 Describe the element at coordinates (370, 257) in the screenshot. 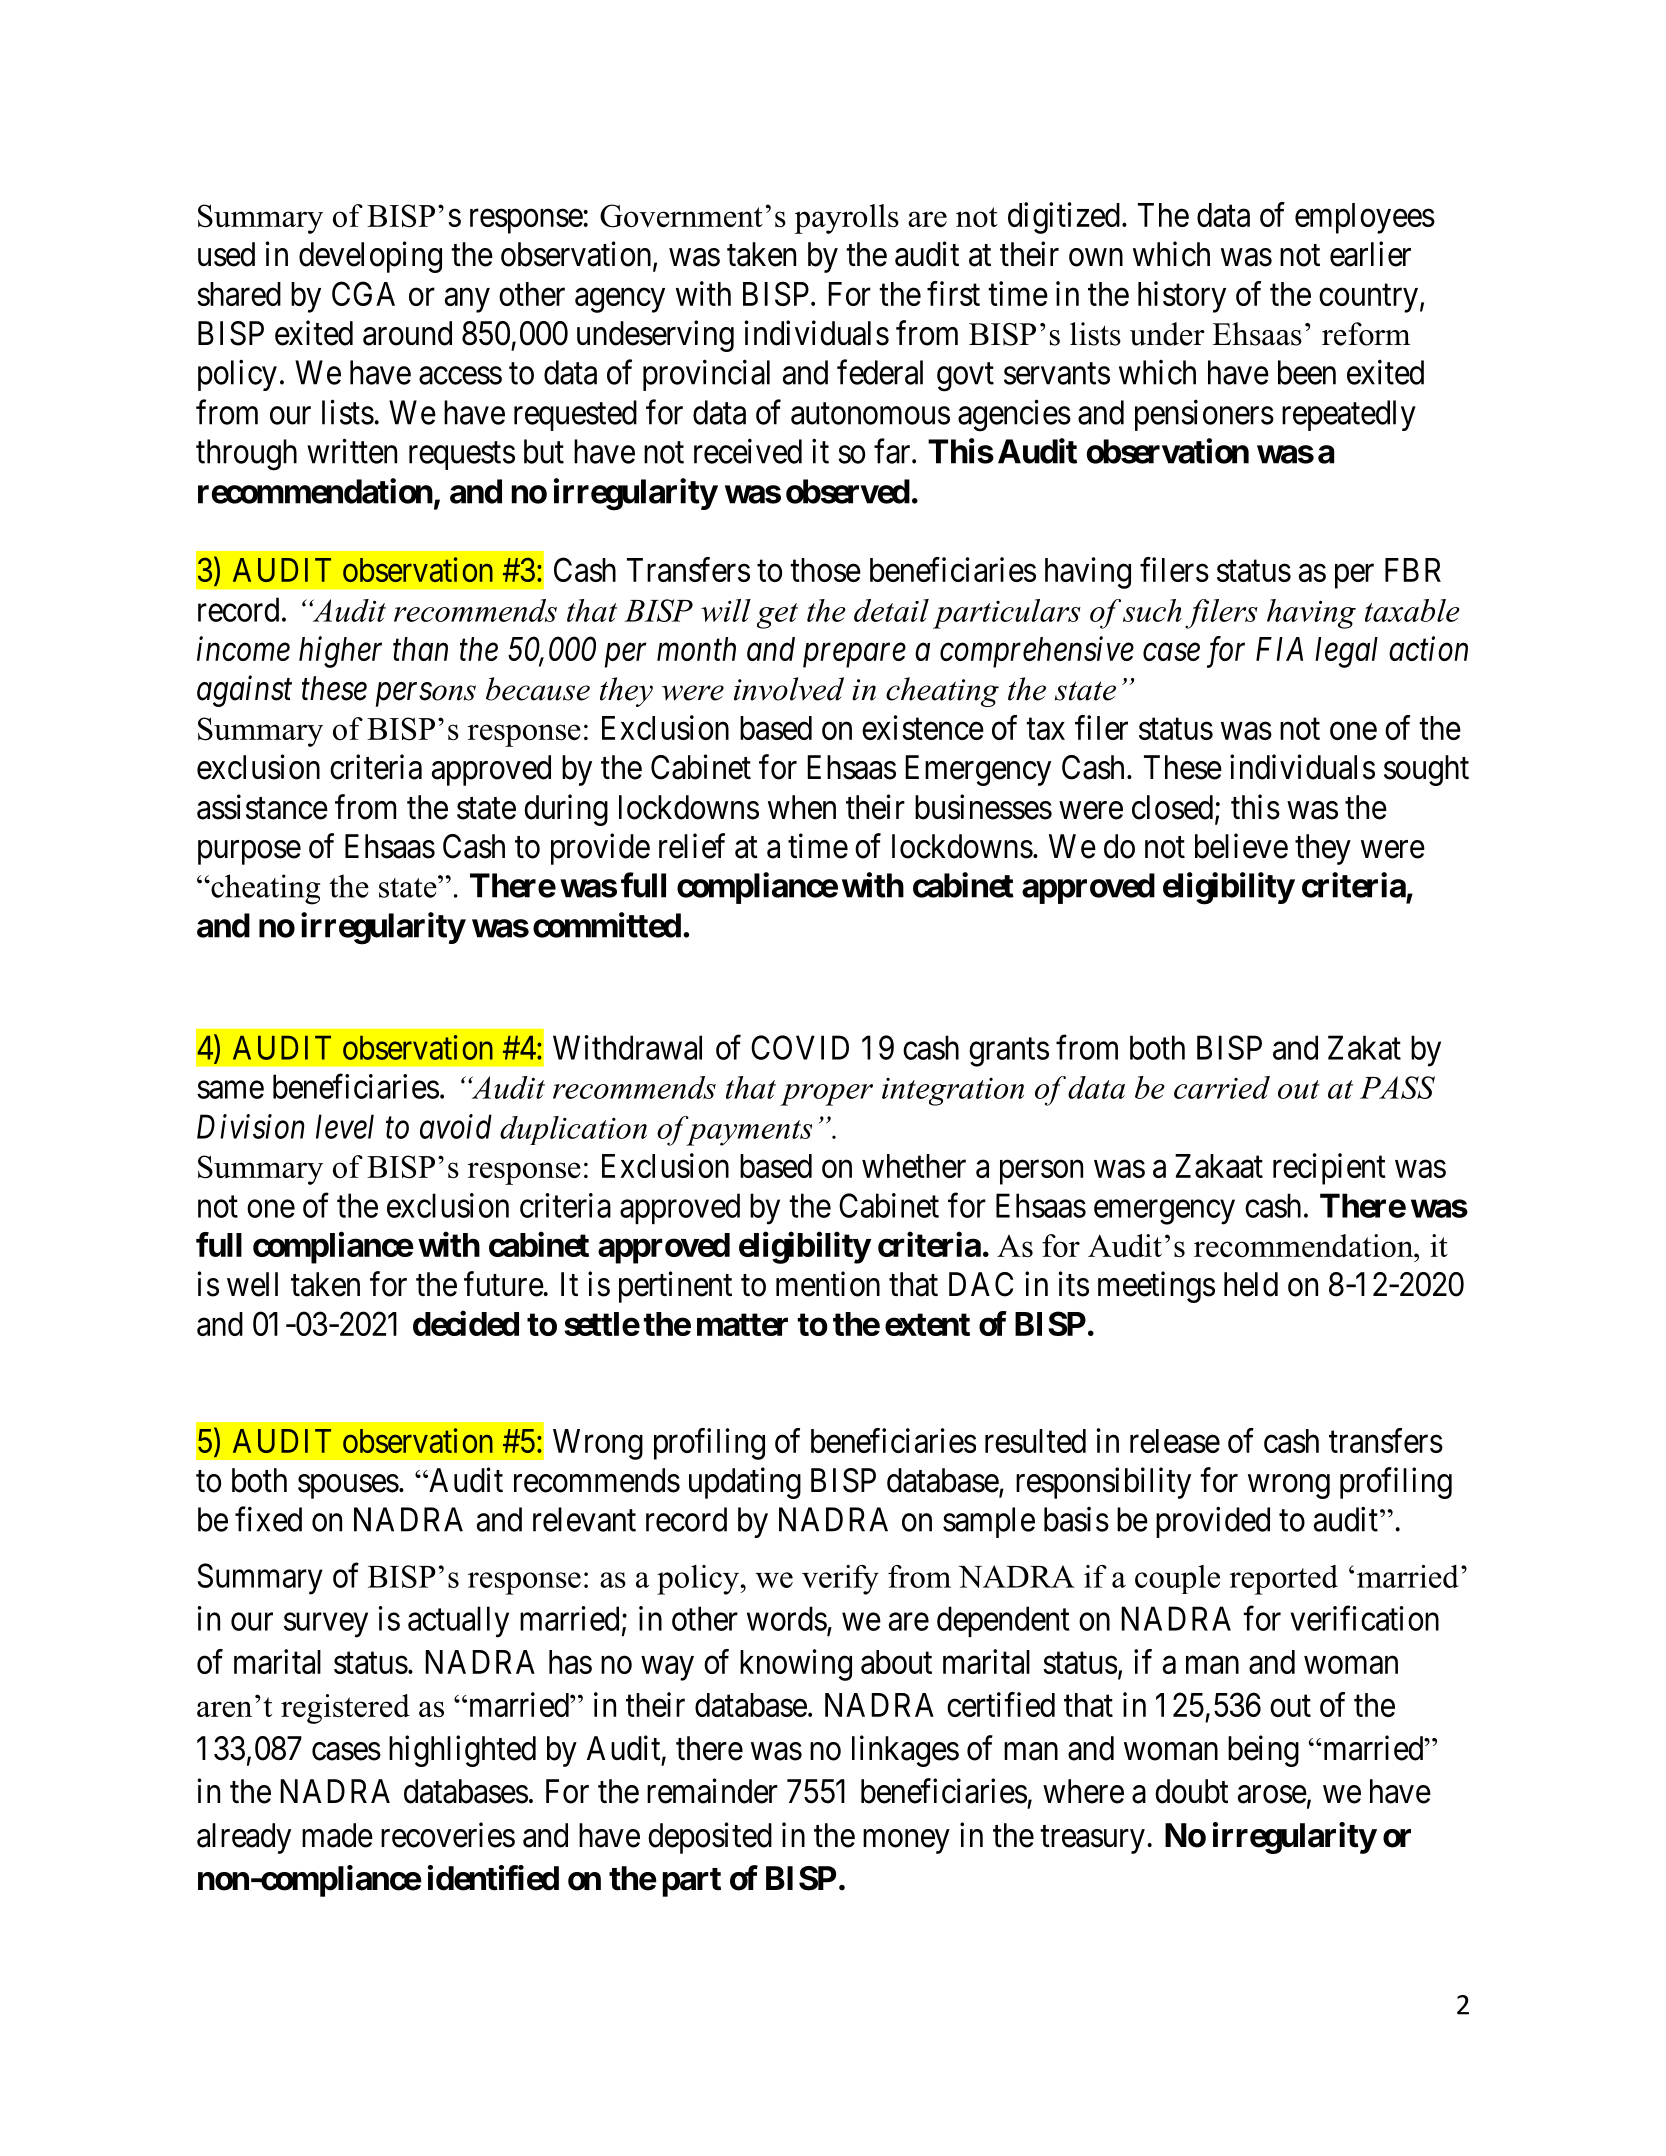

I see `developing` at that location.
